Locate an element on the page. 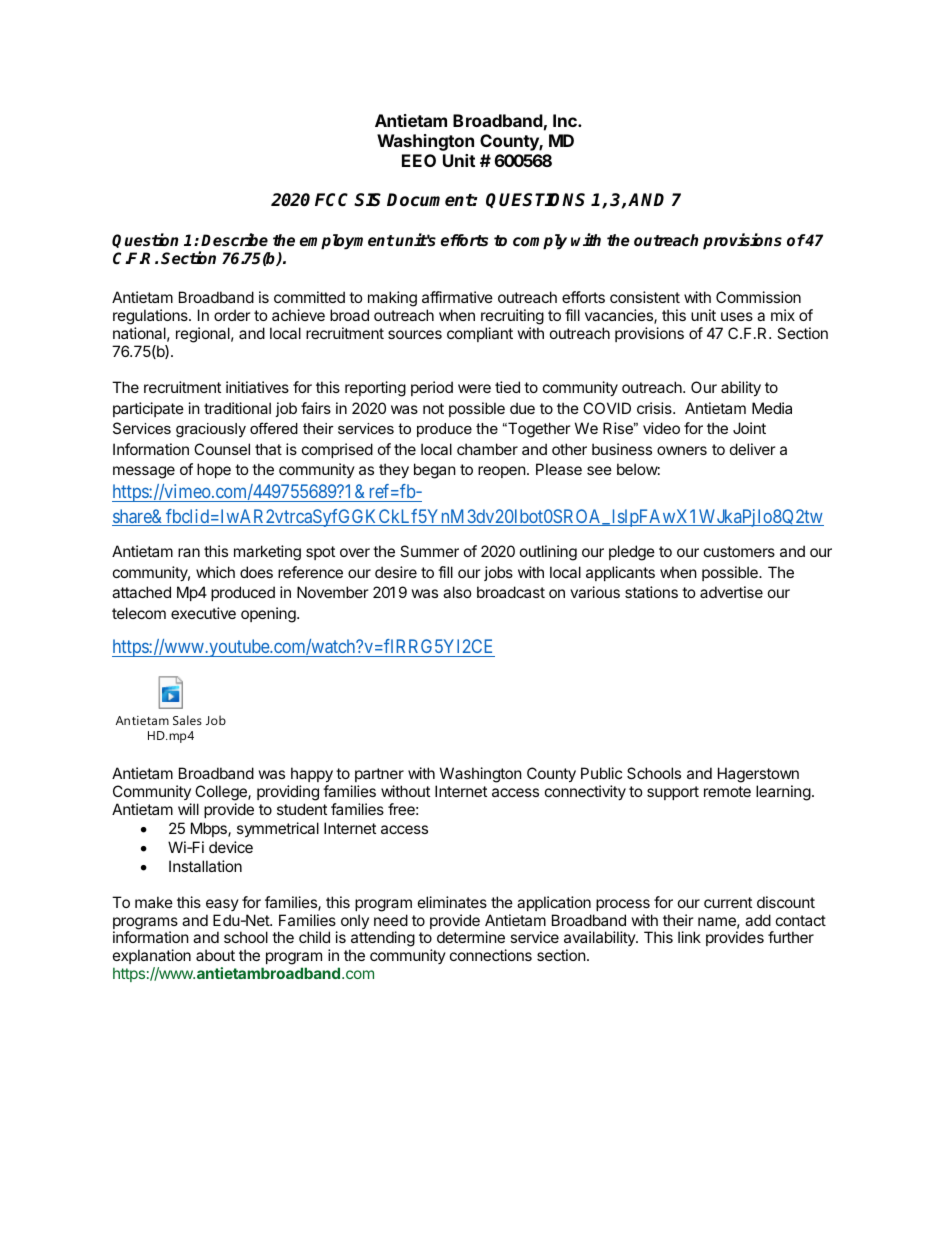 Image resolution: width=952 pixels, height=1233 pixels. traditional is located at coordinates (237, 408).
